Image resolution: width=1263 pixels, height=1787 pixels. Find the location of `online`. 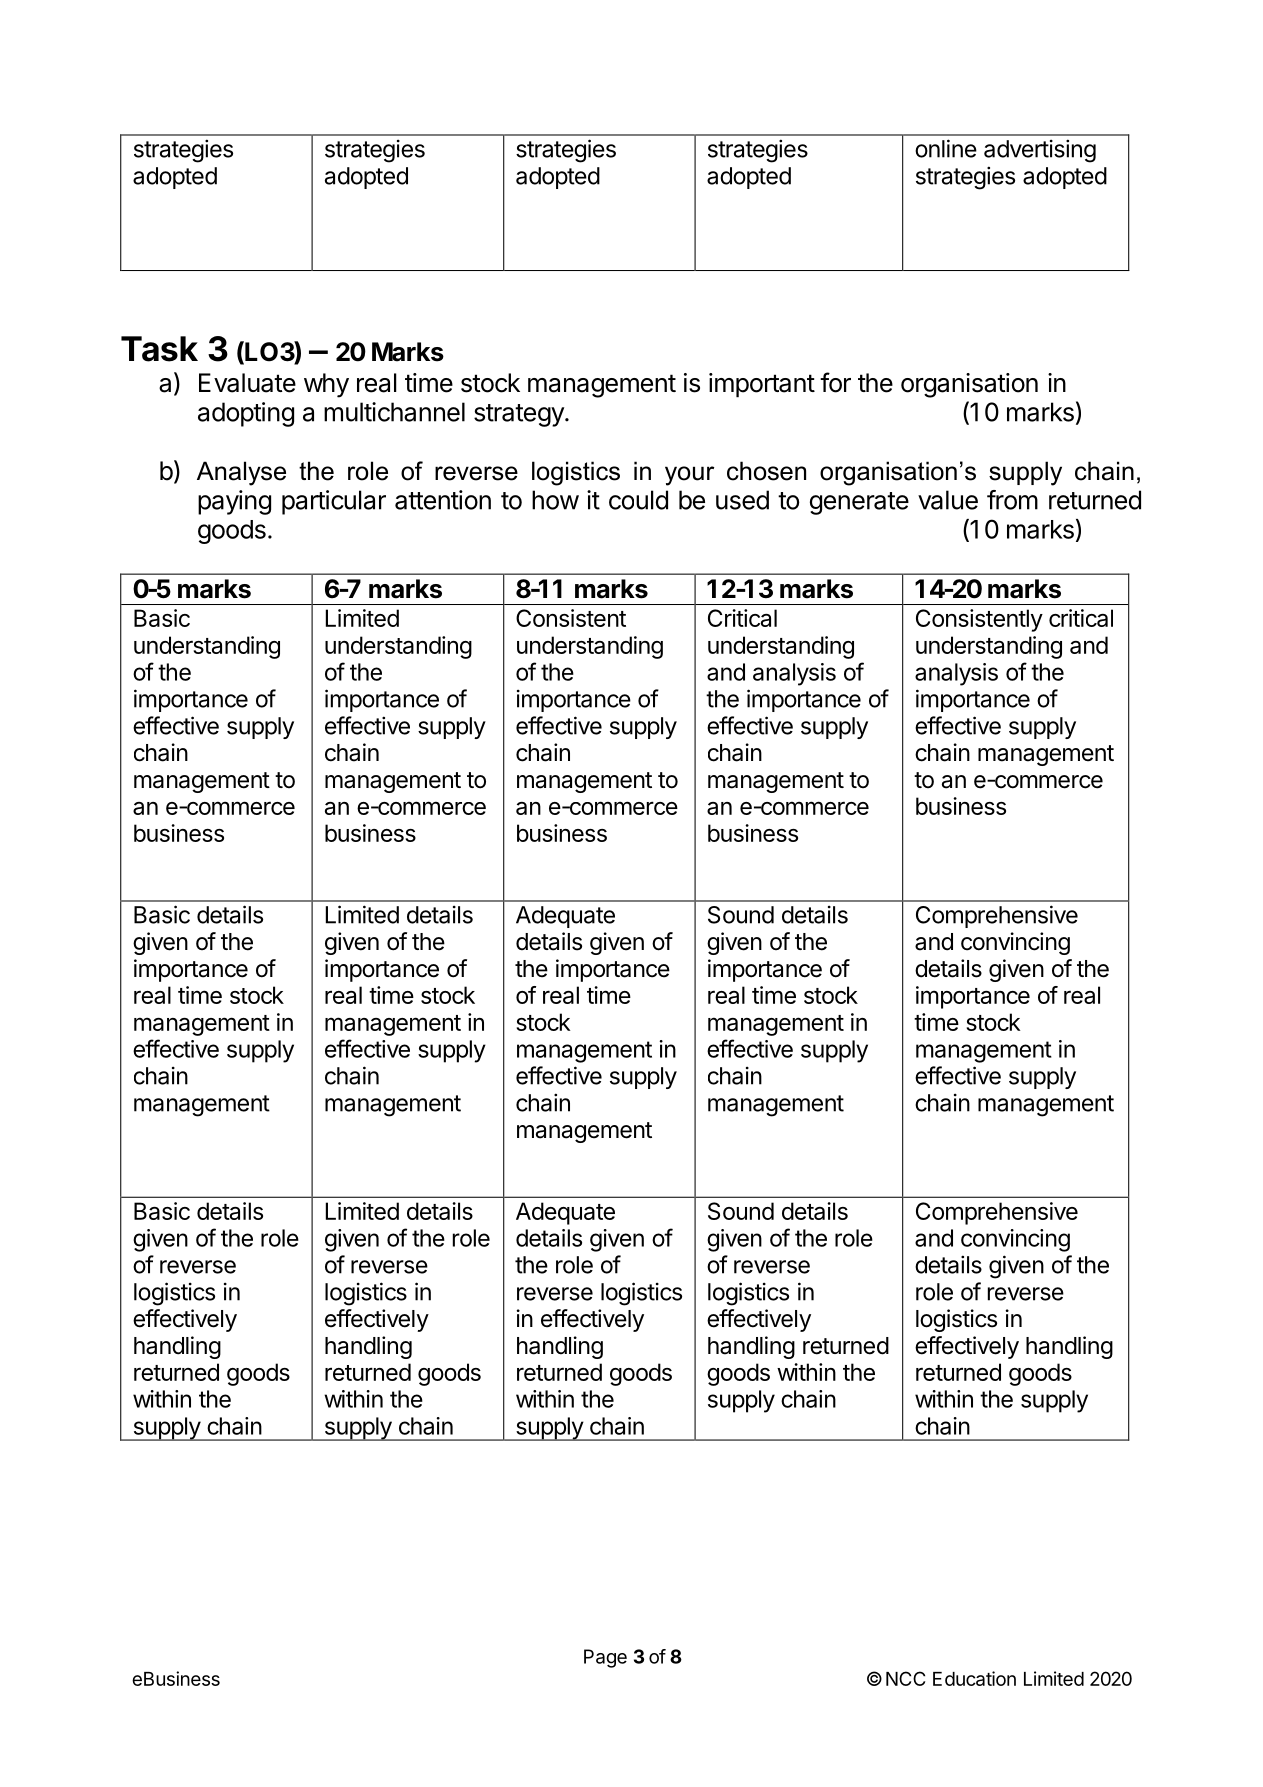

online is located at coordinates (946, 148).
